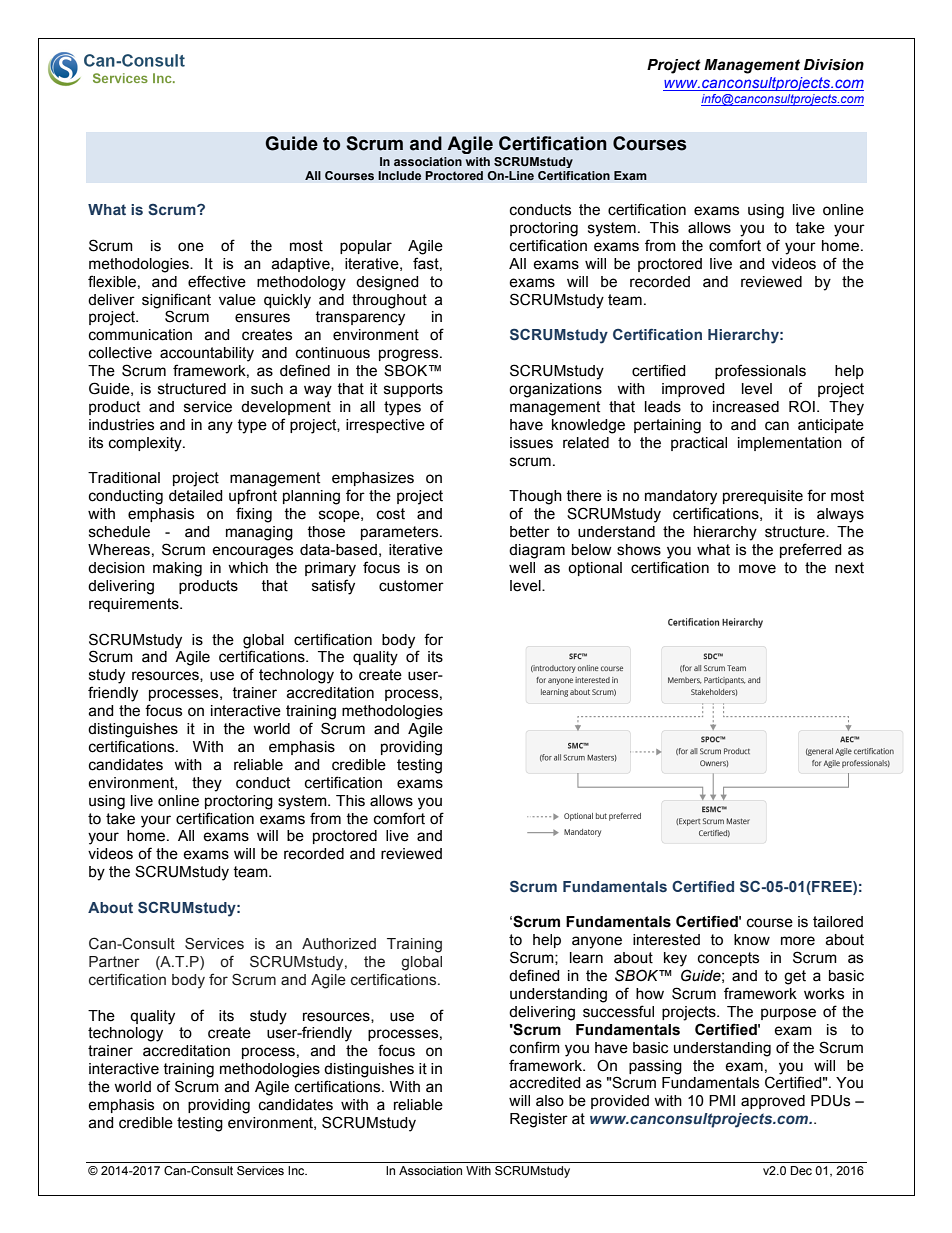 The width and height of the screenshot is (952, 1233). I want to click on increased, so click(746, 407).
